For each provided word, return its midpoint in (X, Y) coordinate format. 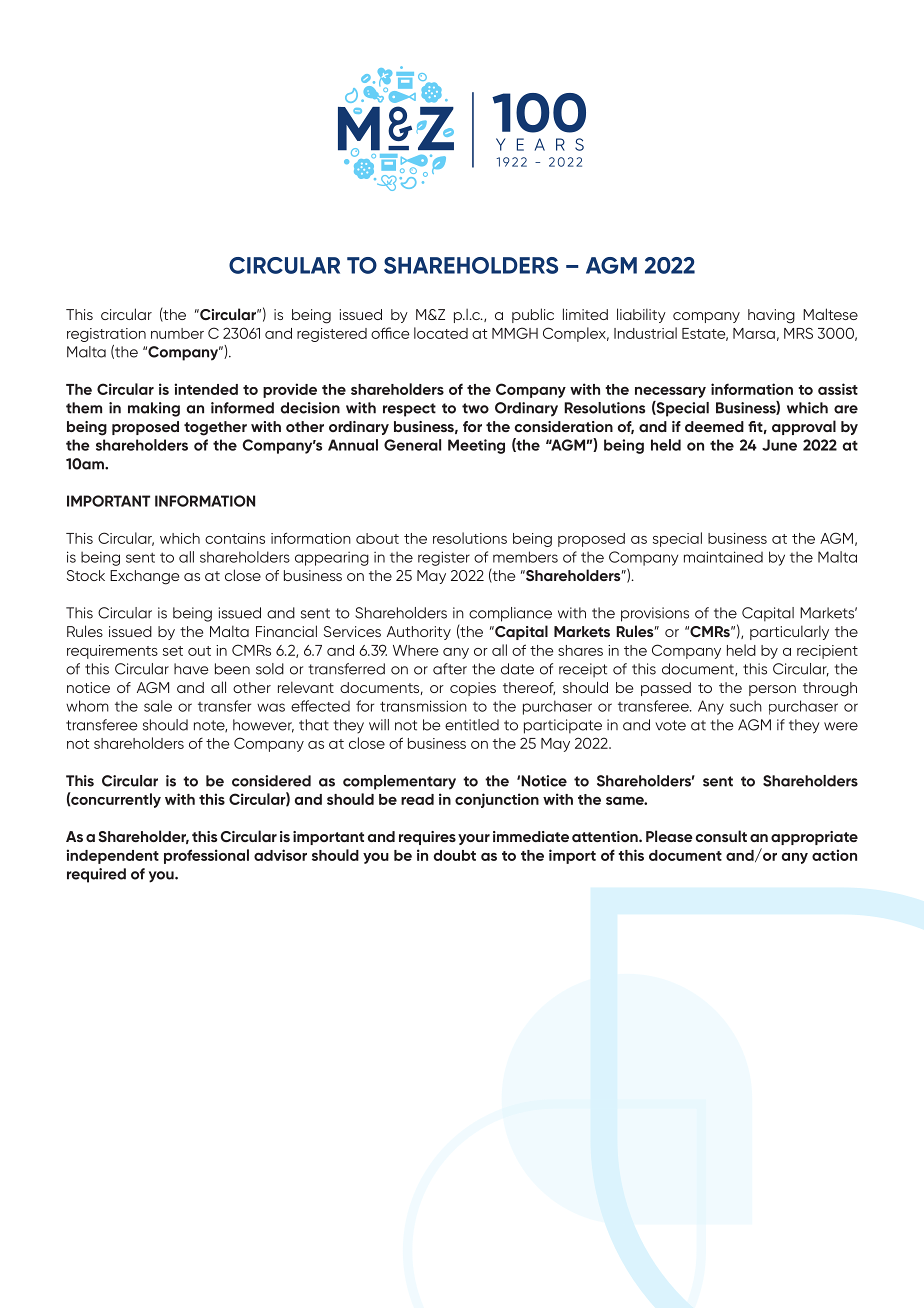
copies (473, 689)
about (377, 538)
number (177, 333)
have (191, 669)
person (772, 690)
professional (206, 856)
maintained (723, 557)
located (441, 333)
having (771, 316)
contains (235, 538)
